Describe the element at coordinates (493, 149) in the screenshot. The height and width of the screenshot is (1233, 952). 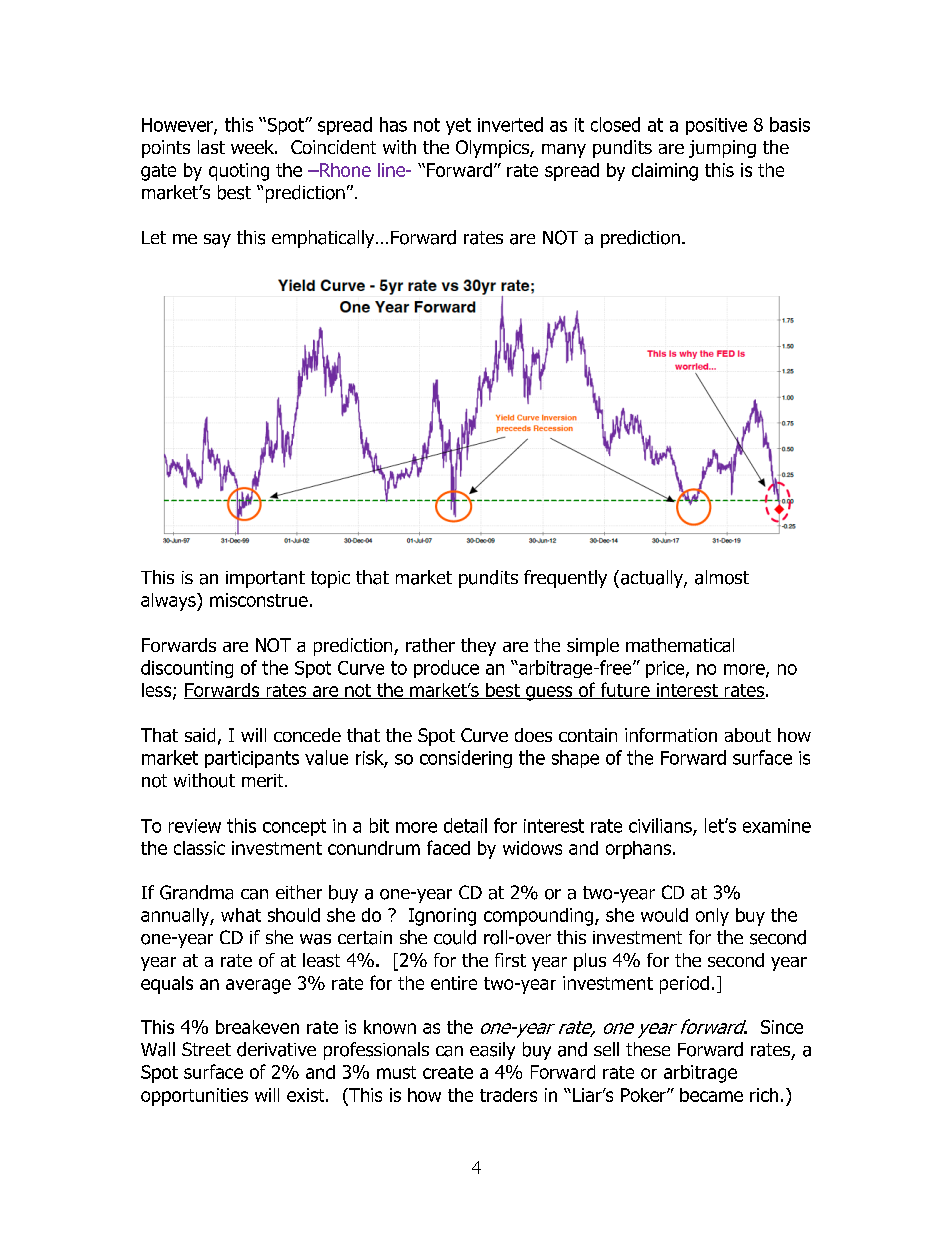
I see `Olympics` at that location.
